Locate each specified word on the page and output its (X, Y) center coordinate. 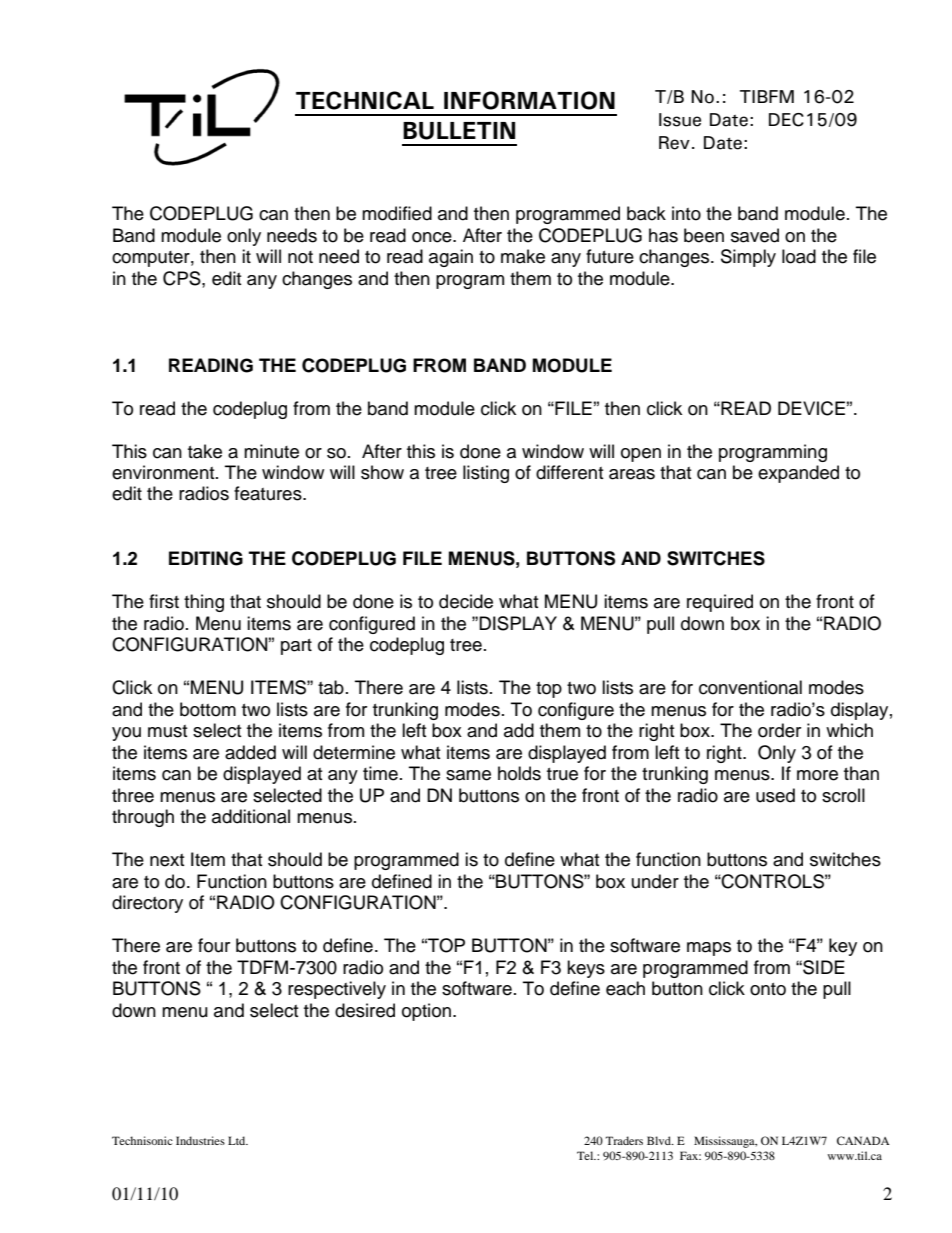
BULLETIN (459, 131)
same (468, 775)
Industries (200, 1140)
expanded (798, 474)
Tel (586, 1155)
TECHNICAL (365, 100)
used (775, 795)
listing (486, 474)
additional (251, 816)
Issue (680, 120)
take (205, 451)
